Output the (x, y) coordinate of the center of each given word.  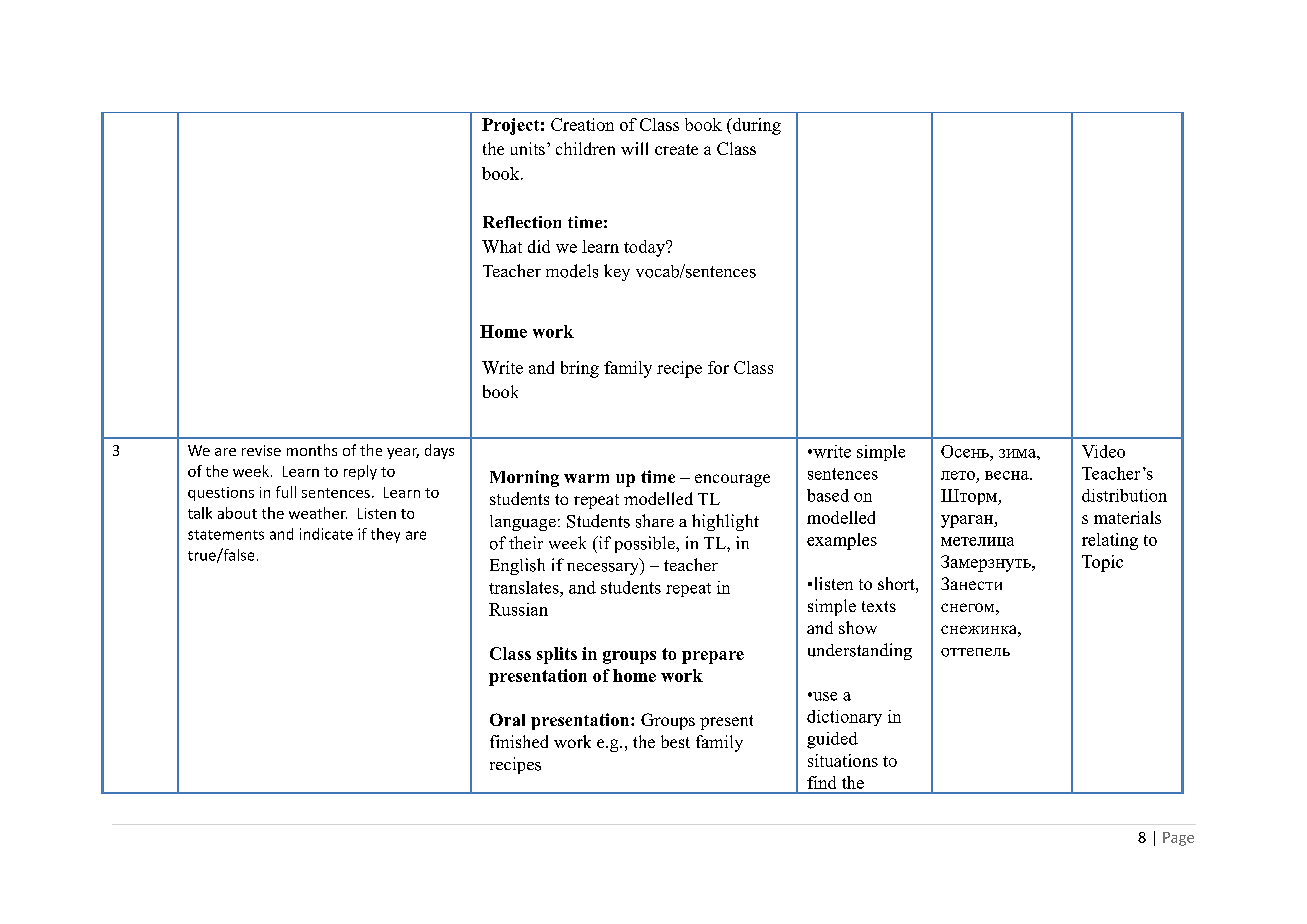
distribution (1124, 495)
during (756, 126)
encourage (732, 480)
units (528, 148)
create (676, 149)
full (286, 492)
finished (519, 741)
